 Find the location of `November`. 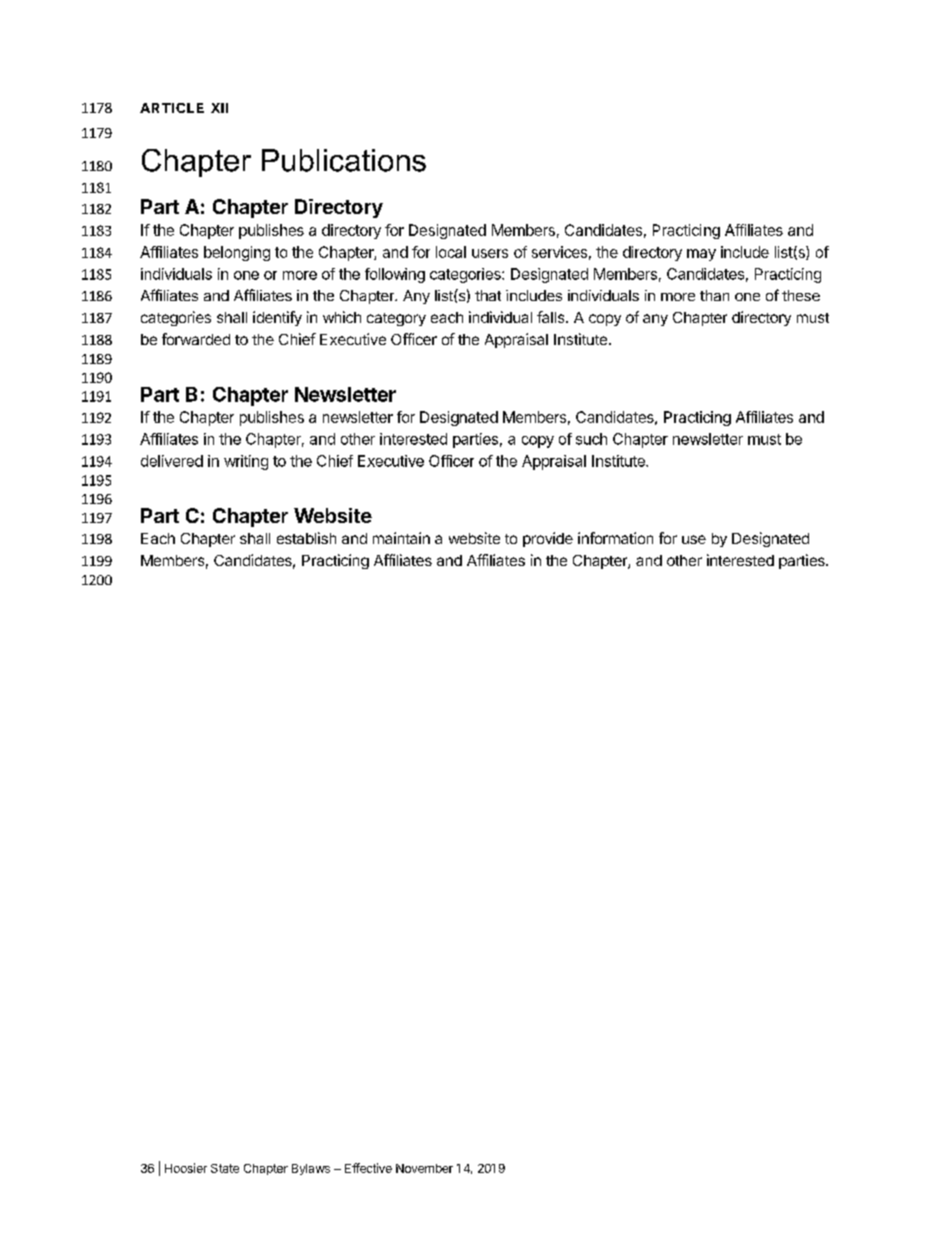

November is located at coordinates (424, 1168).
